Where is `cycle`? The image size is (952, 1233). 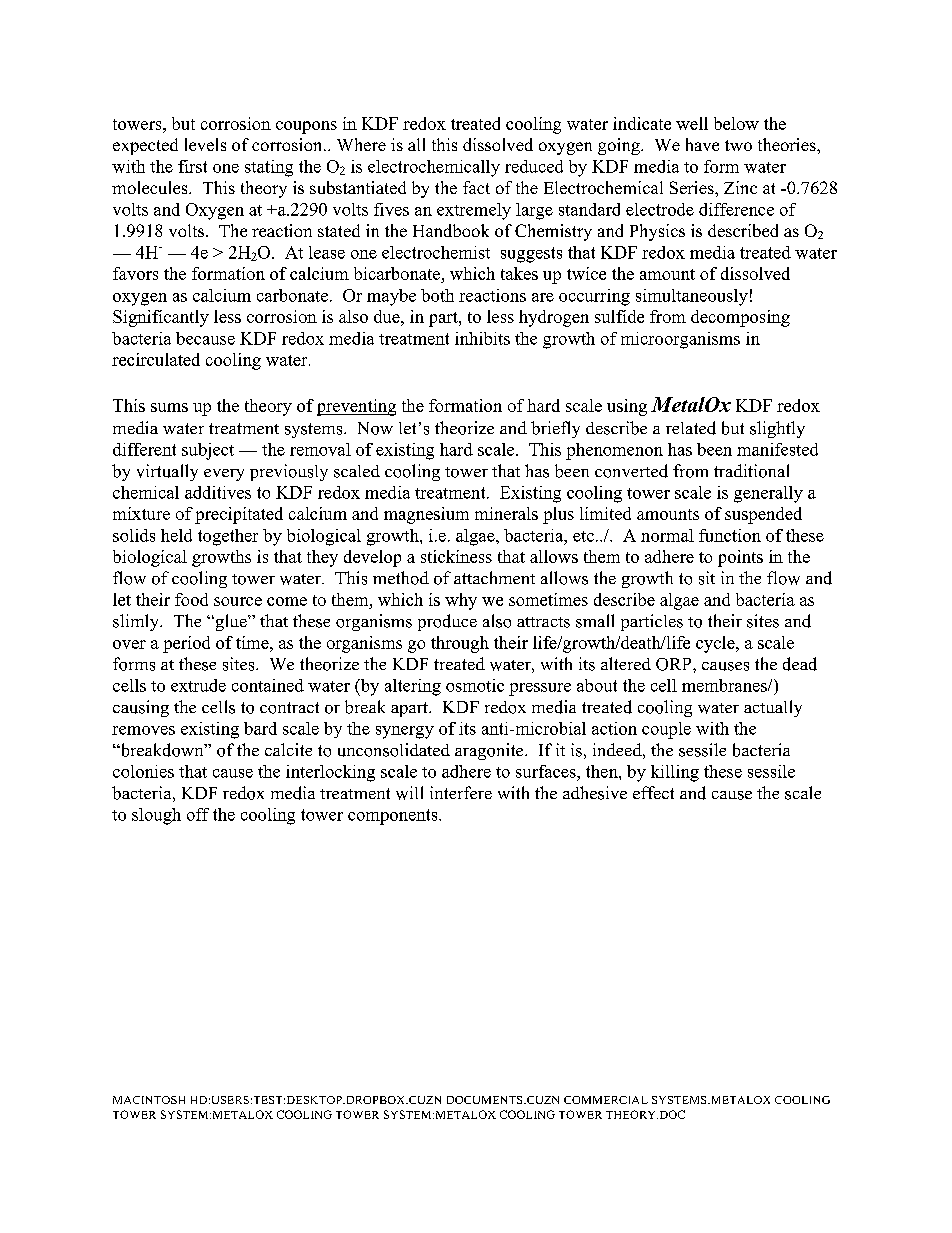 cycle is located at coordinates (716, 644).
